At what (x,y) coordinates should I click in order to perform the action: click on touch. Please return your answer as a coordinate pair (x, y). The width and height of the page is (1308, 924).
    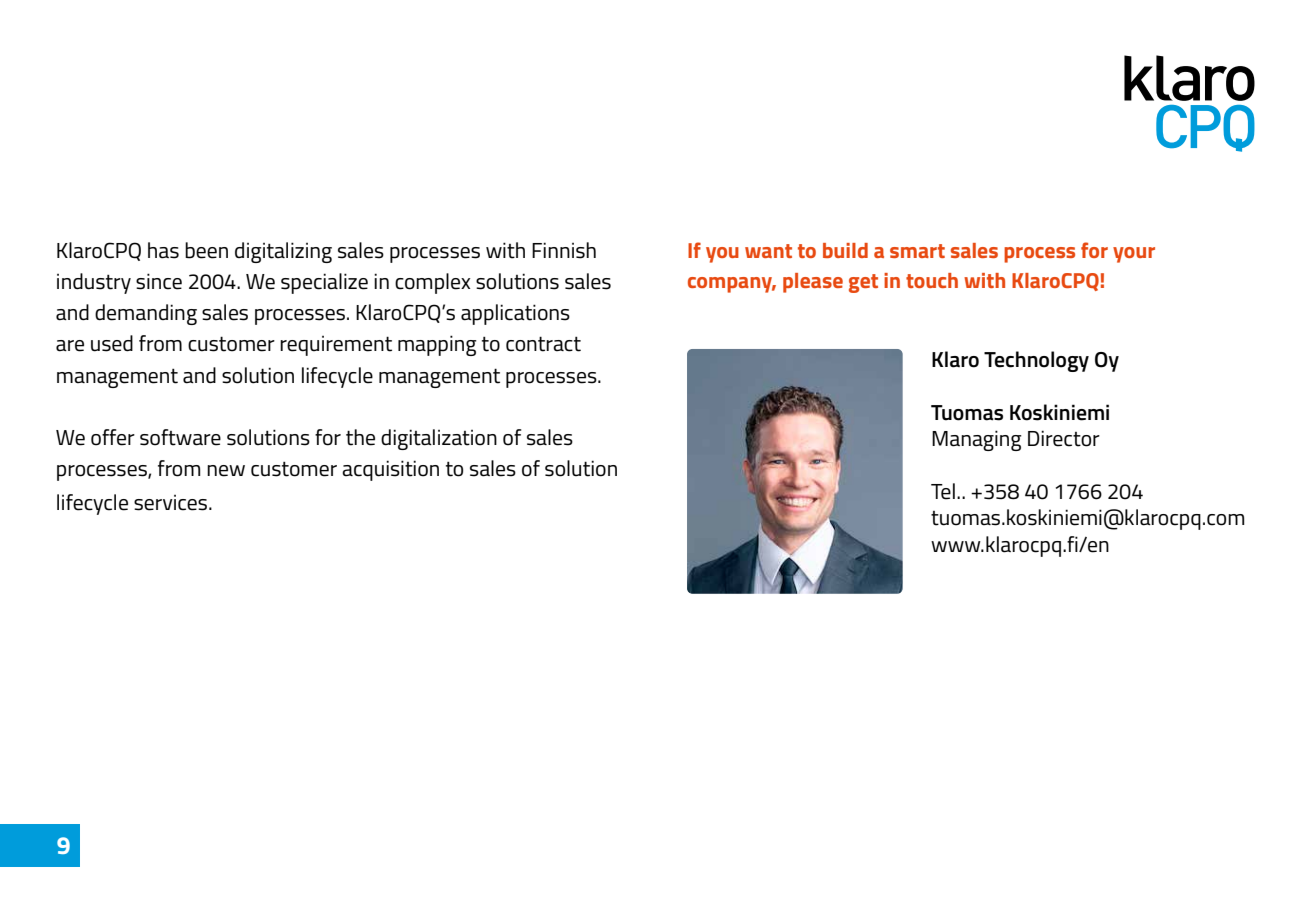
    Looking at the image, I should click on (932, 280).
